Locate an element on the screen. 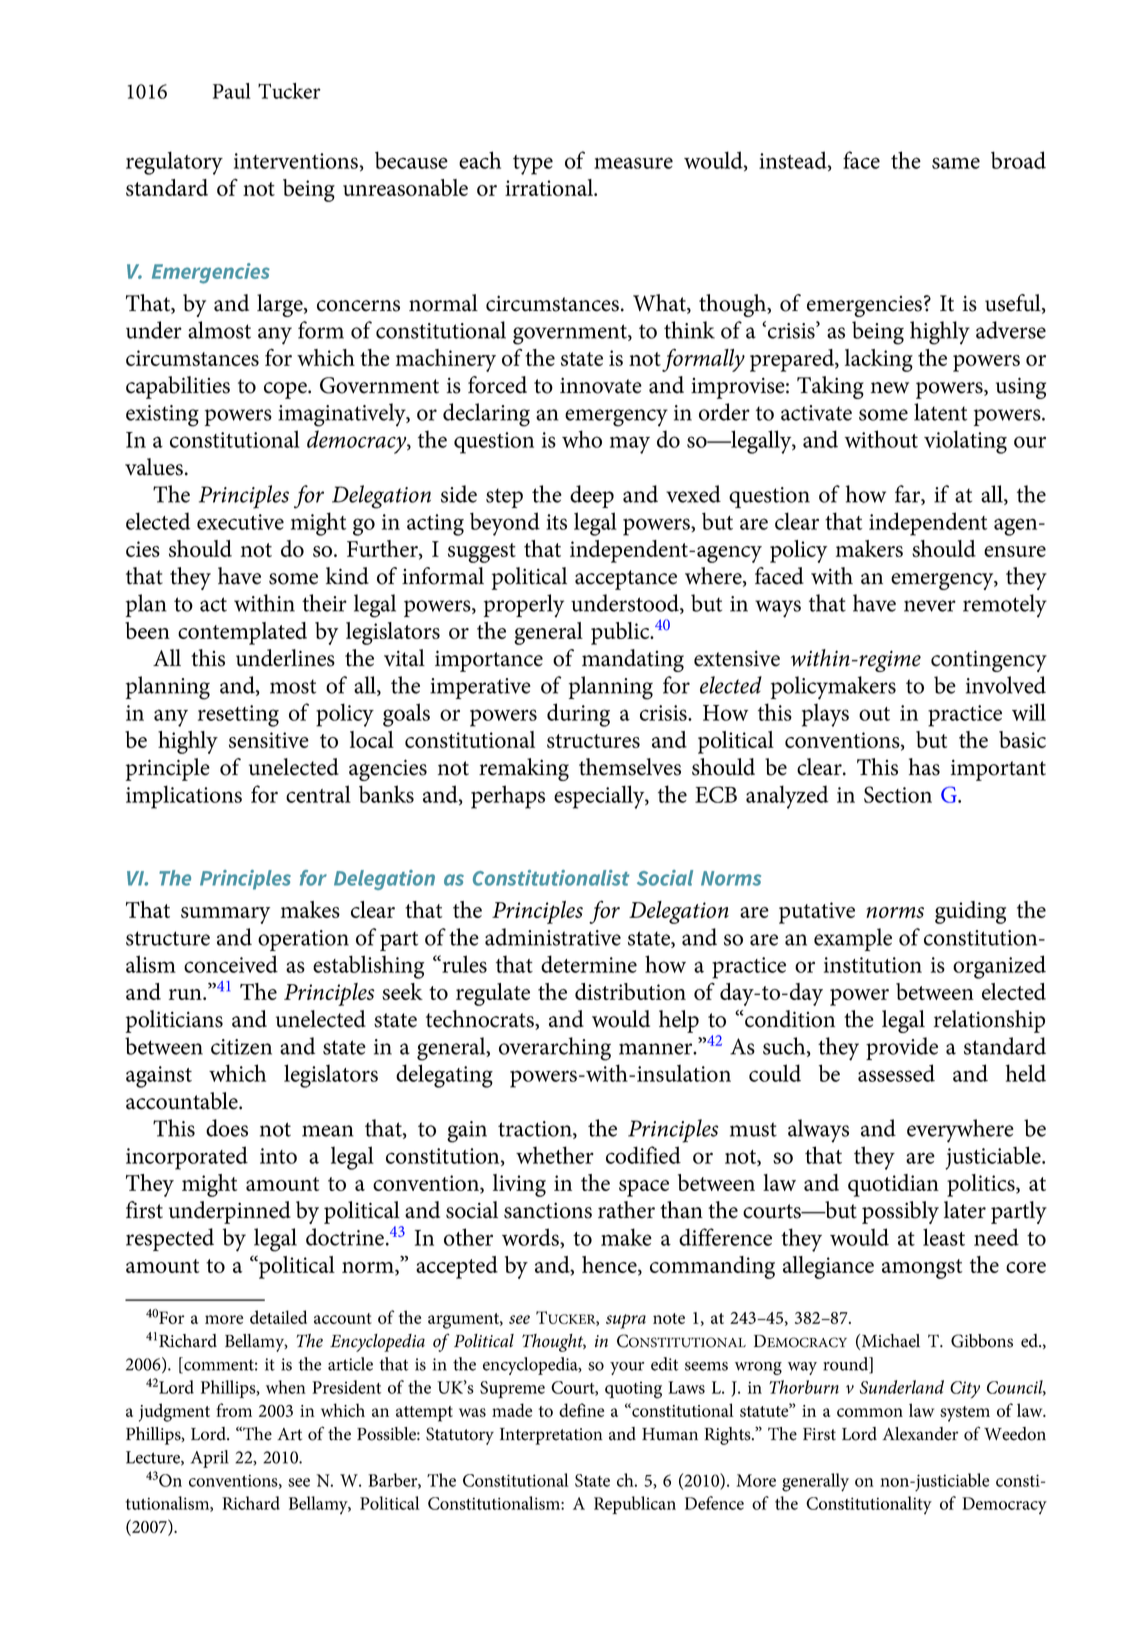 The width and height of the screenshot is (1145, 1626). Alexander is located at coordinates (920, 1434).
